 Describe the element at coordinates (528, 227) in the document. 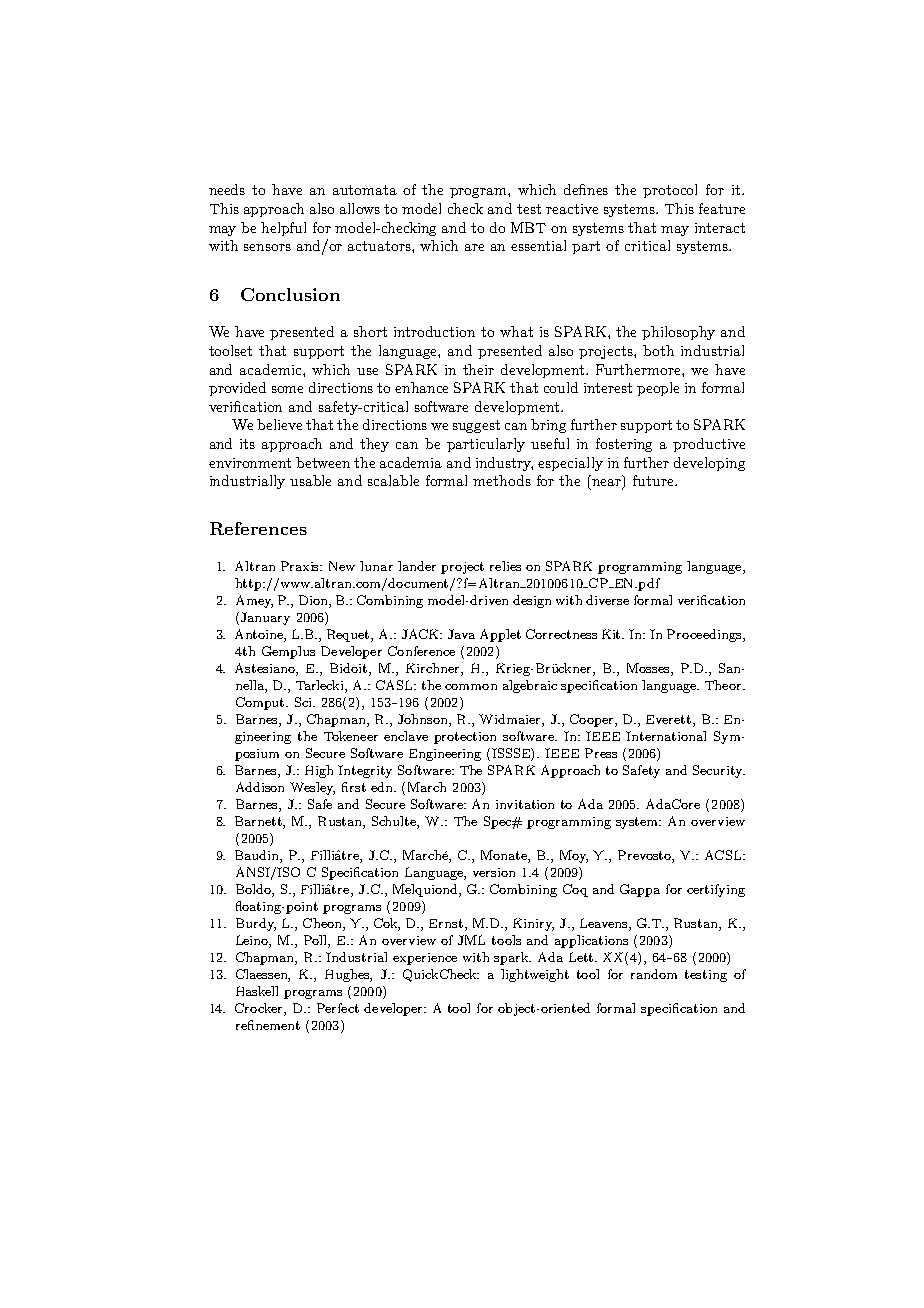

I see `MBT` at that location.
